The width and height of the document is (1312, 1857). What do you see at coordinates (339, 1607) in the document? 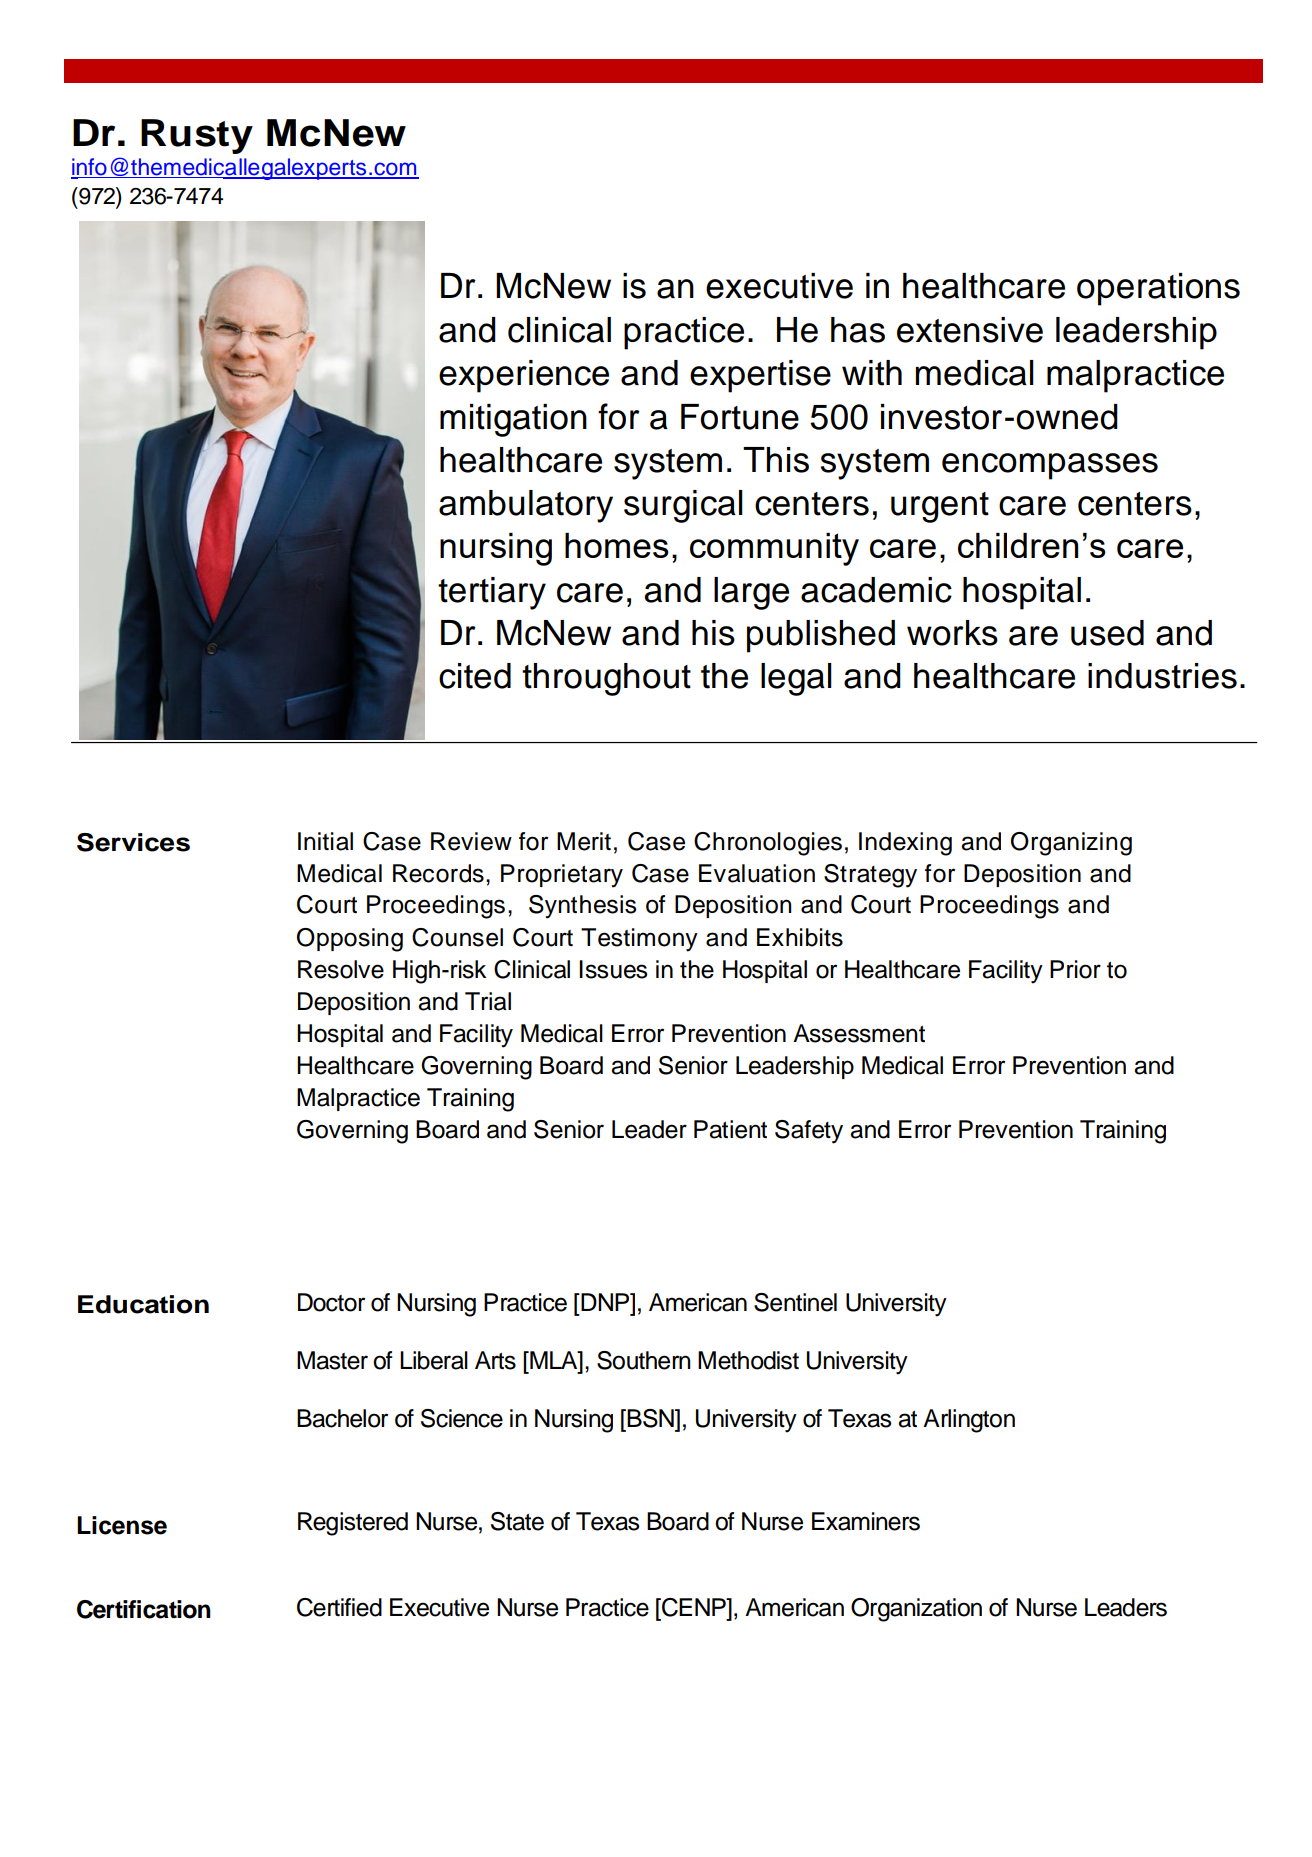
I see `Certified` at bounding box center [339, 1607].
